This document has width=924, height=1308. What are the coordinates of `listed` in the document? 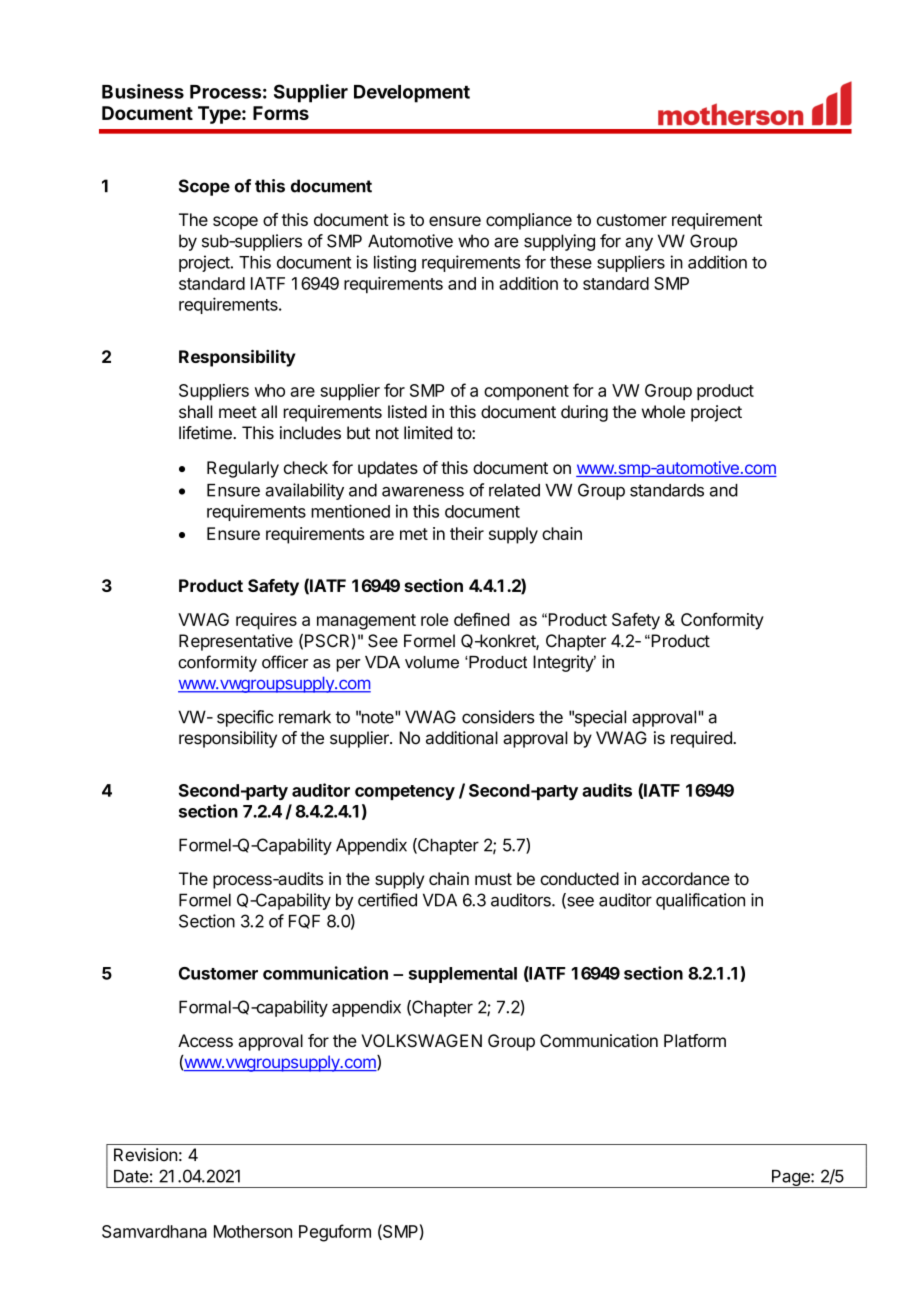 It's located at (407, 411).
